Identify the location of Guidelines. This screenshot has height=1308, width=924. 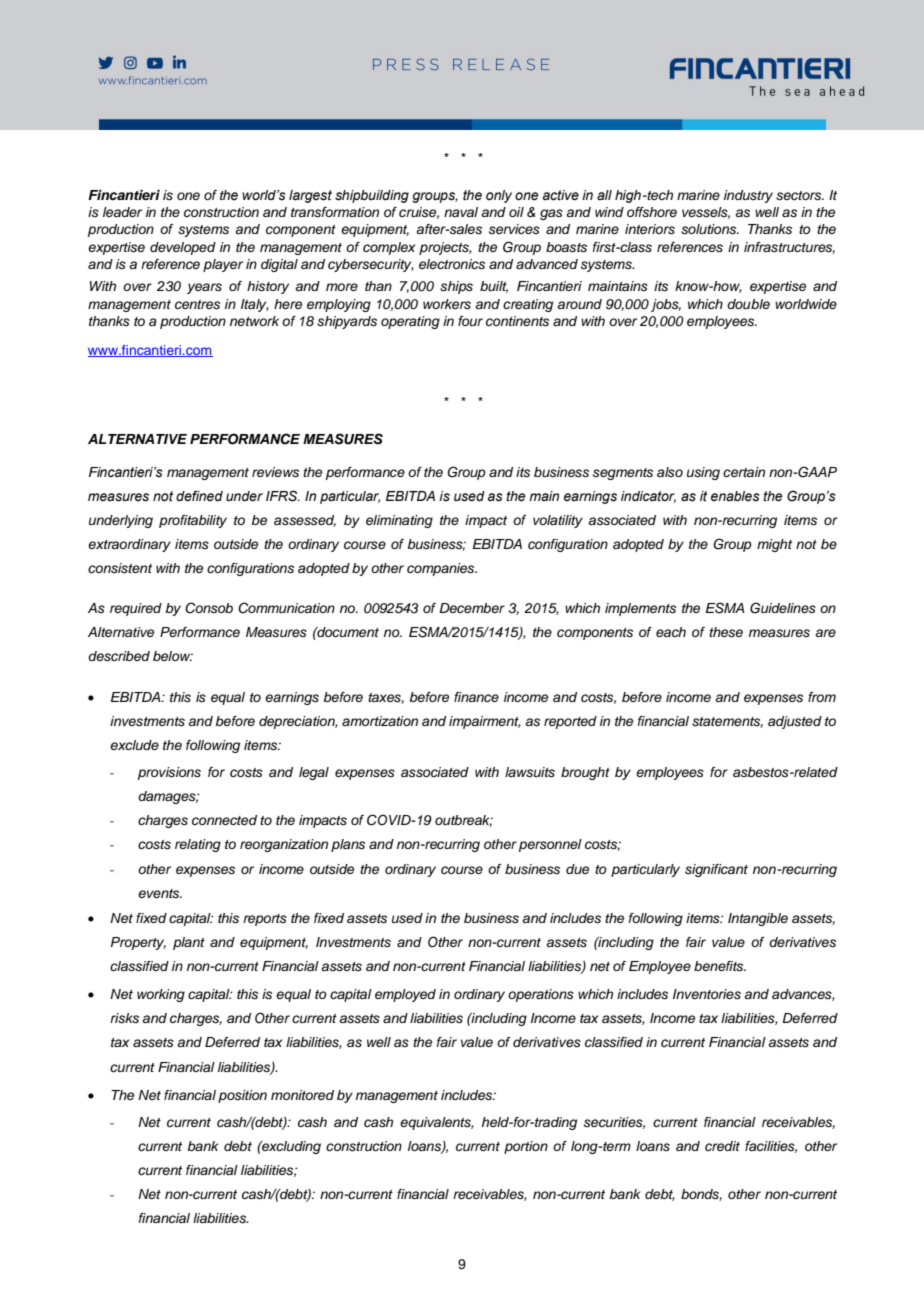
(783, 608).
